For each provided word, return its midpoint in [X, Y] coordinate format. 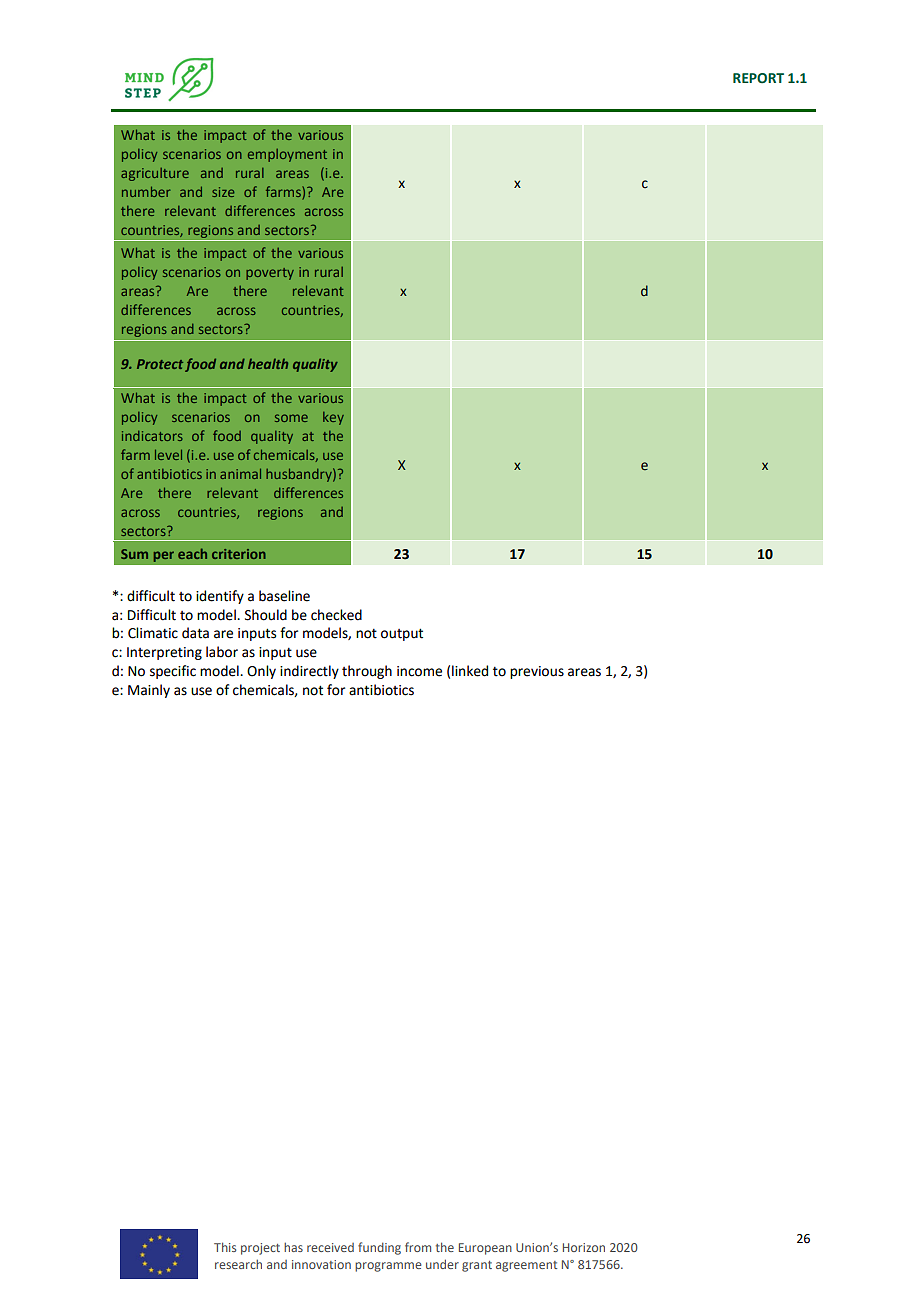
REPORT [758, 78]
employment [287, 155]
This [225, 1247]
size [223, 192]
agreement [526, 1266]
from [418, 1247]
